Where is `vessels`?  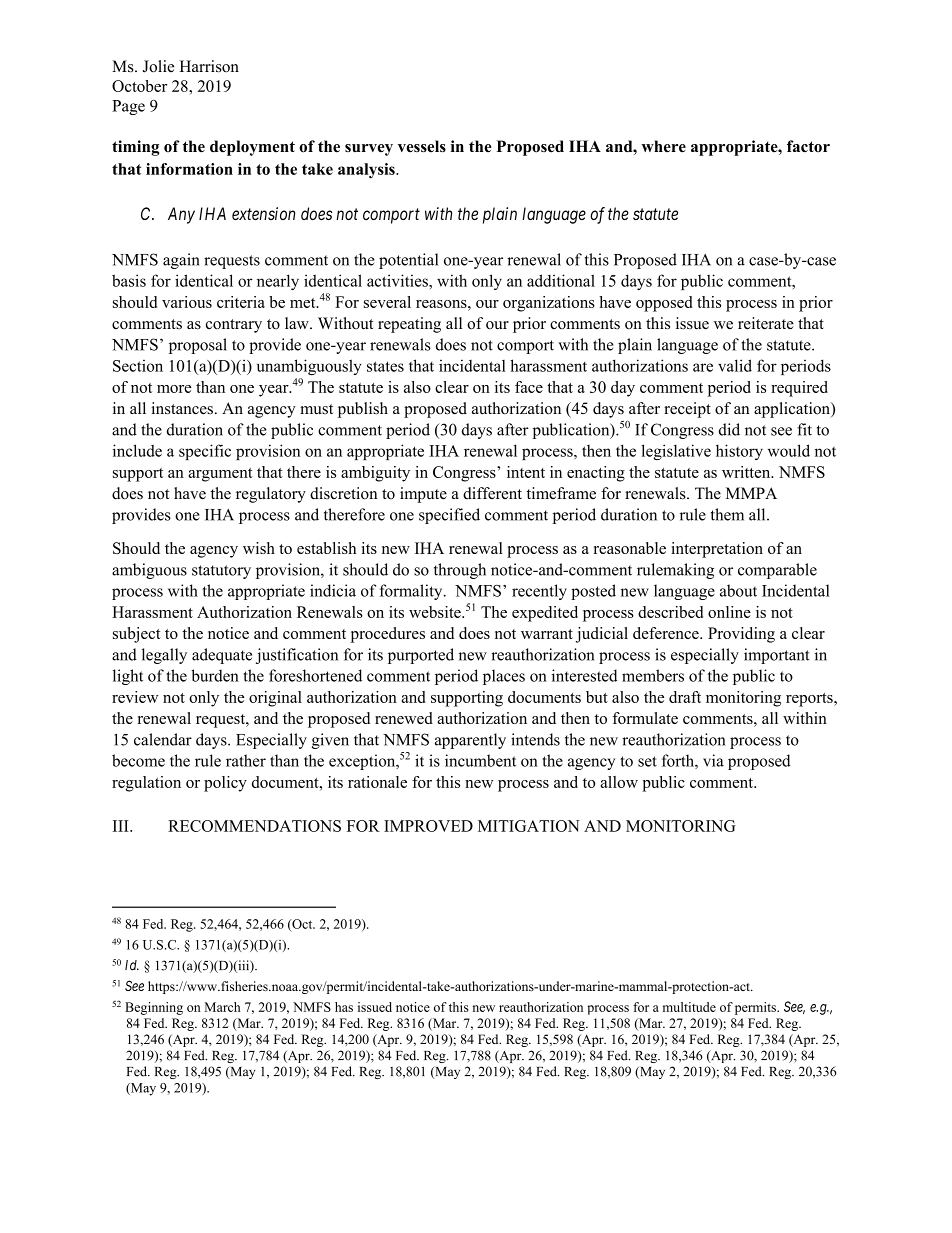 vessels is located at coordinates (422, 146).
